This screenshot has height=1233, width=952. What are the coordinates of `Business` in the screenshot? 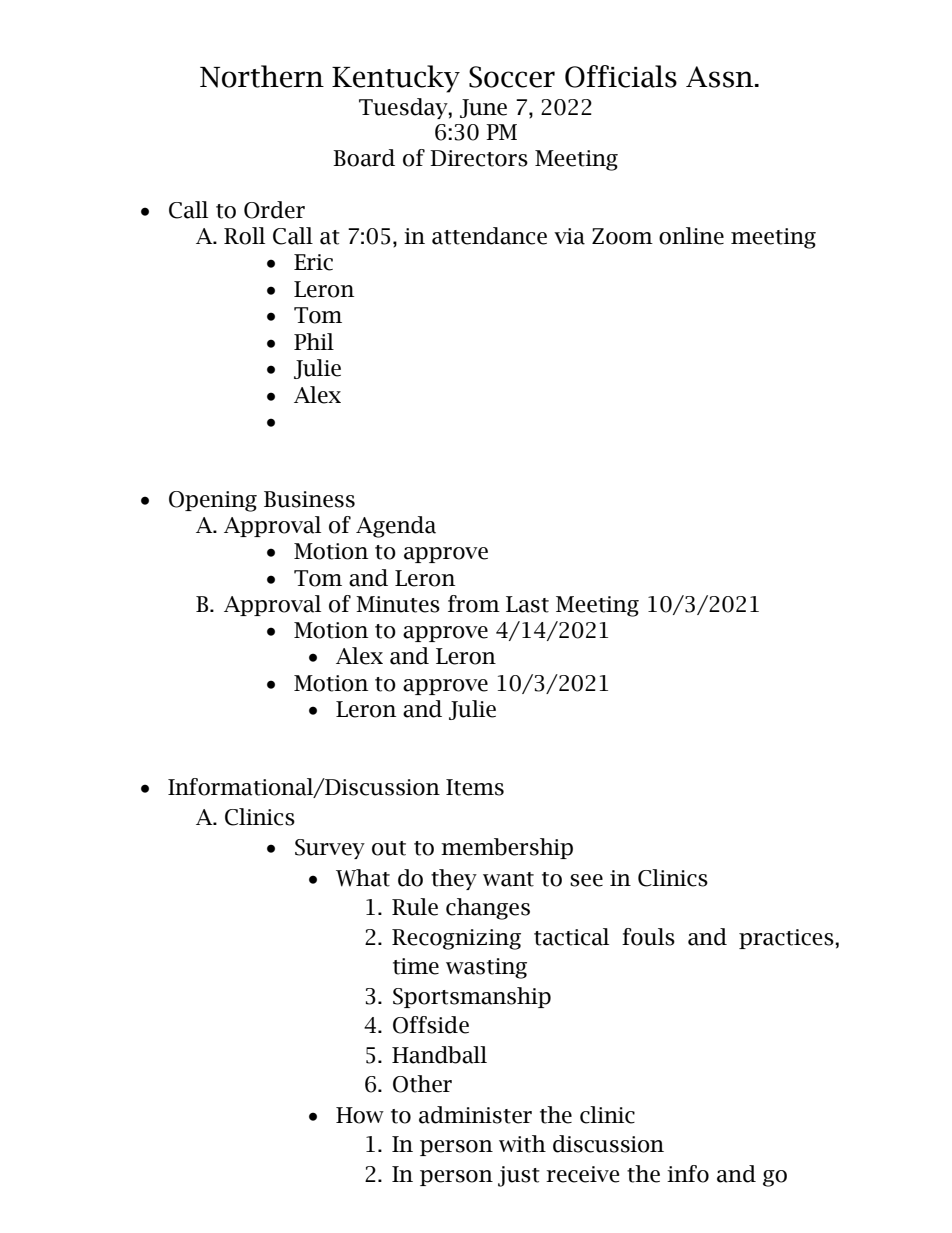 It's located at (309, 499).
